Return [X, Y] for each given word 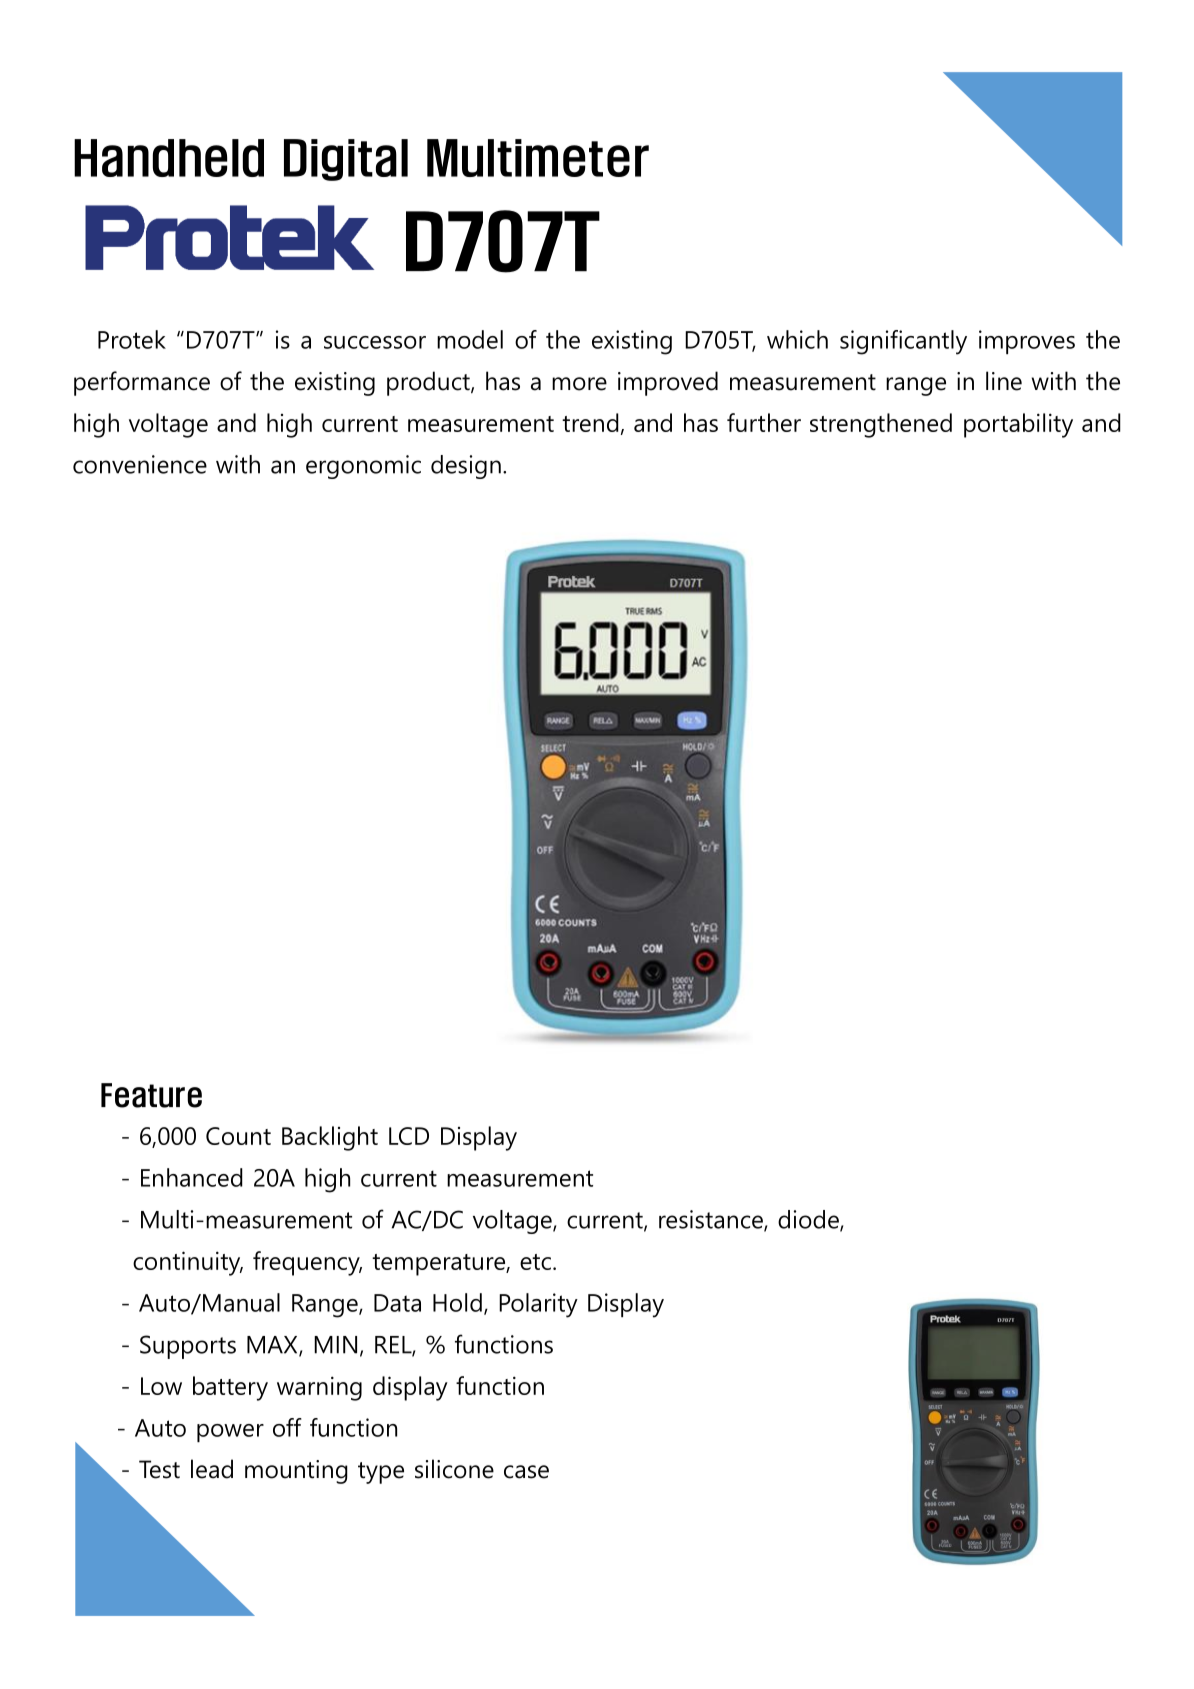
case [526, 1472]
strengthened [881, 425]
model [470, 339]
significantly [903, 342]
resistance [712, 1220]
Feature [151, 1095]
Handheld [169, 158]
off [287, 1427]
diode [809, 1220]
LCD [409, 1136]
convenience [140, 464]
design [466, 467]
